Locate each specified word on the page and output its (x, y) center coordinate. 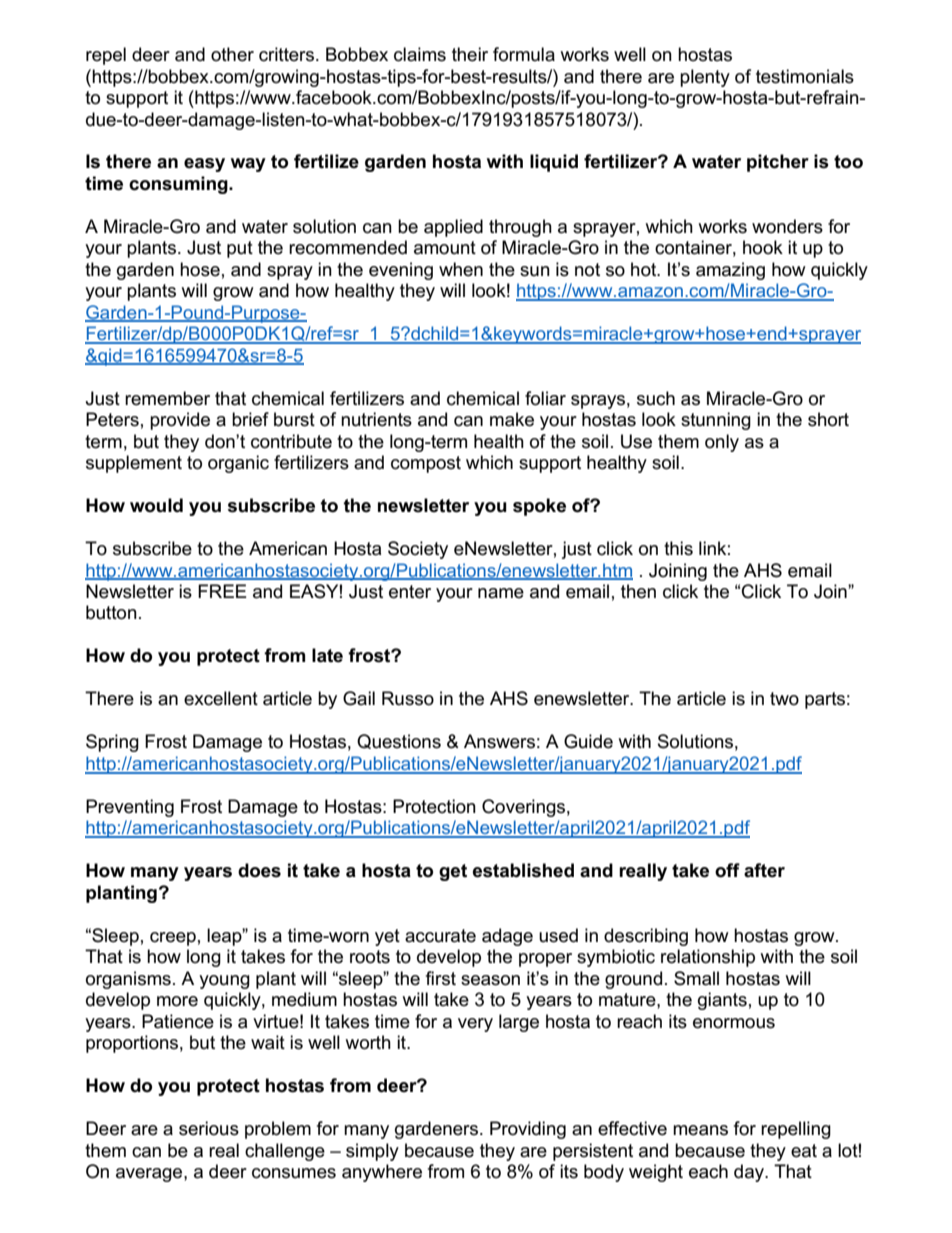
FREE (222, 591)
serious (209, 1128)
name (501, 593)
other (232, 54)
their (470, 54)
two (784, 699)
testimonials (805, 76)
